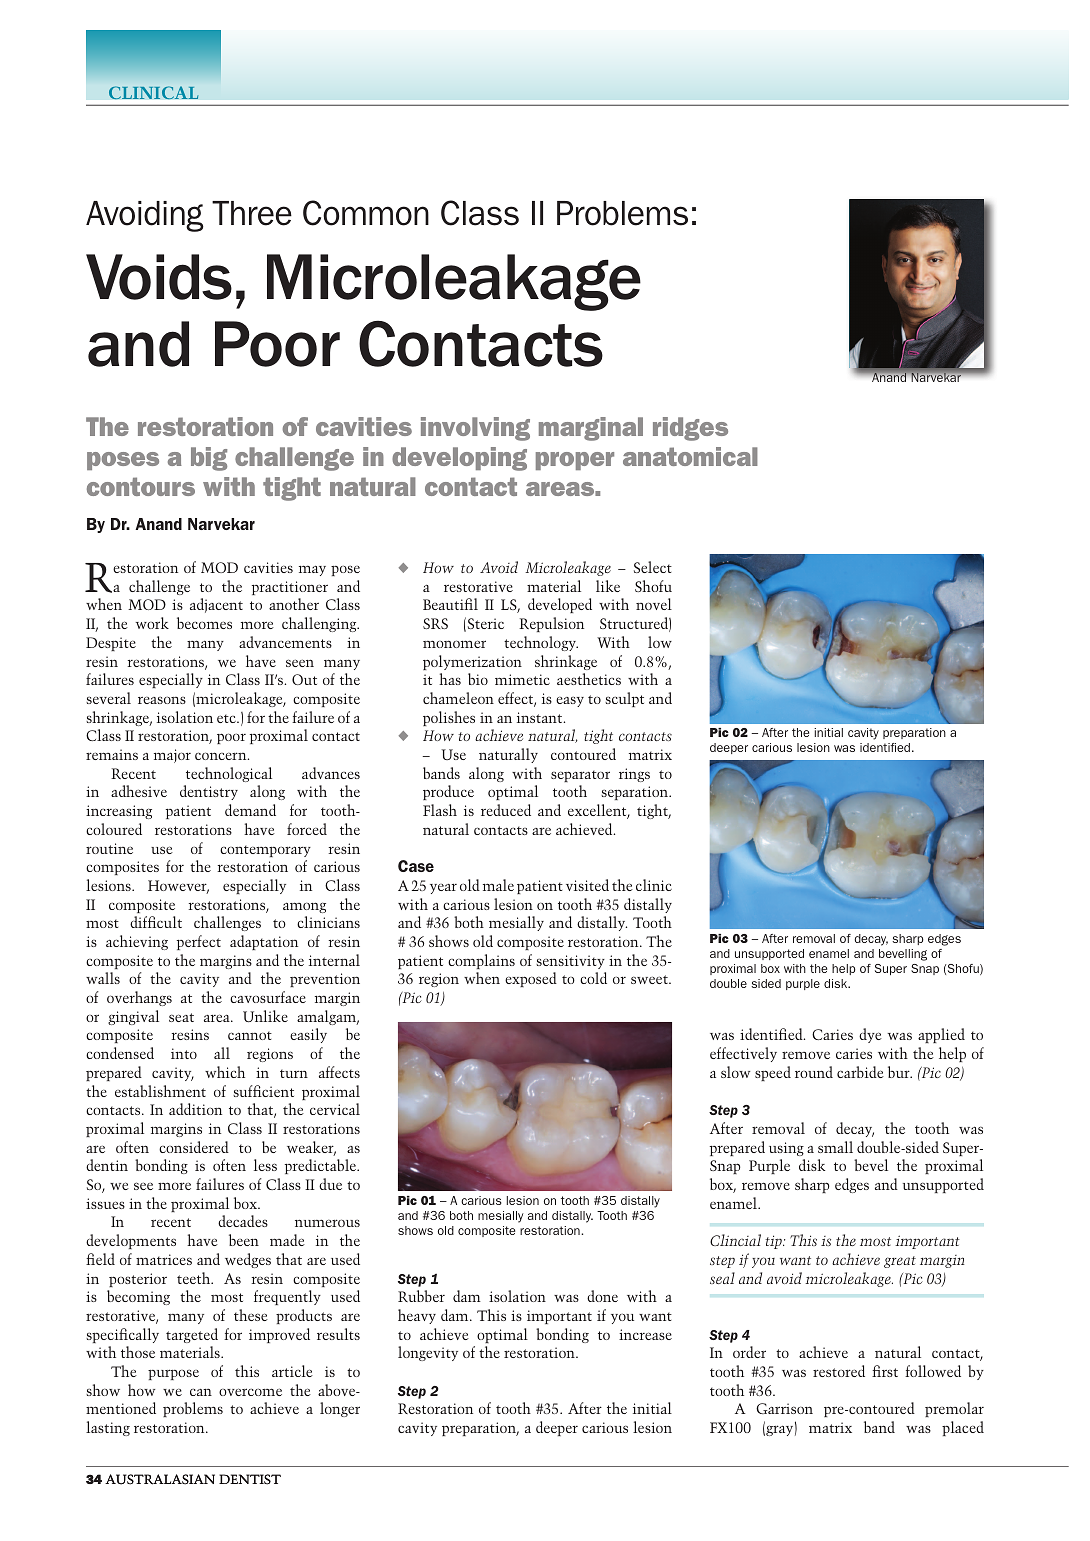 The height and width of the screenshot is (1541, 1090). What do you see at coordinates (160, 1479) in the screenshot?
I see `AUSTRALASIAN` at bounding box center [160, 1479].
